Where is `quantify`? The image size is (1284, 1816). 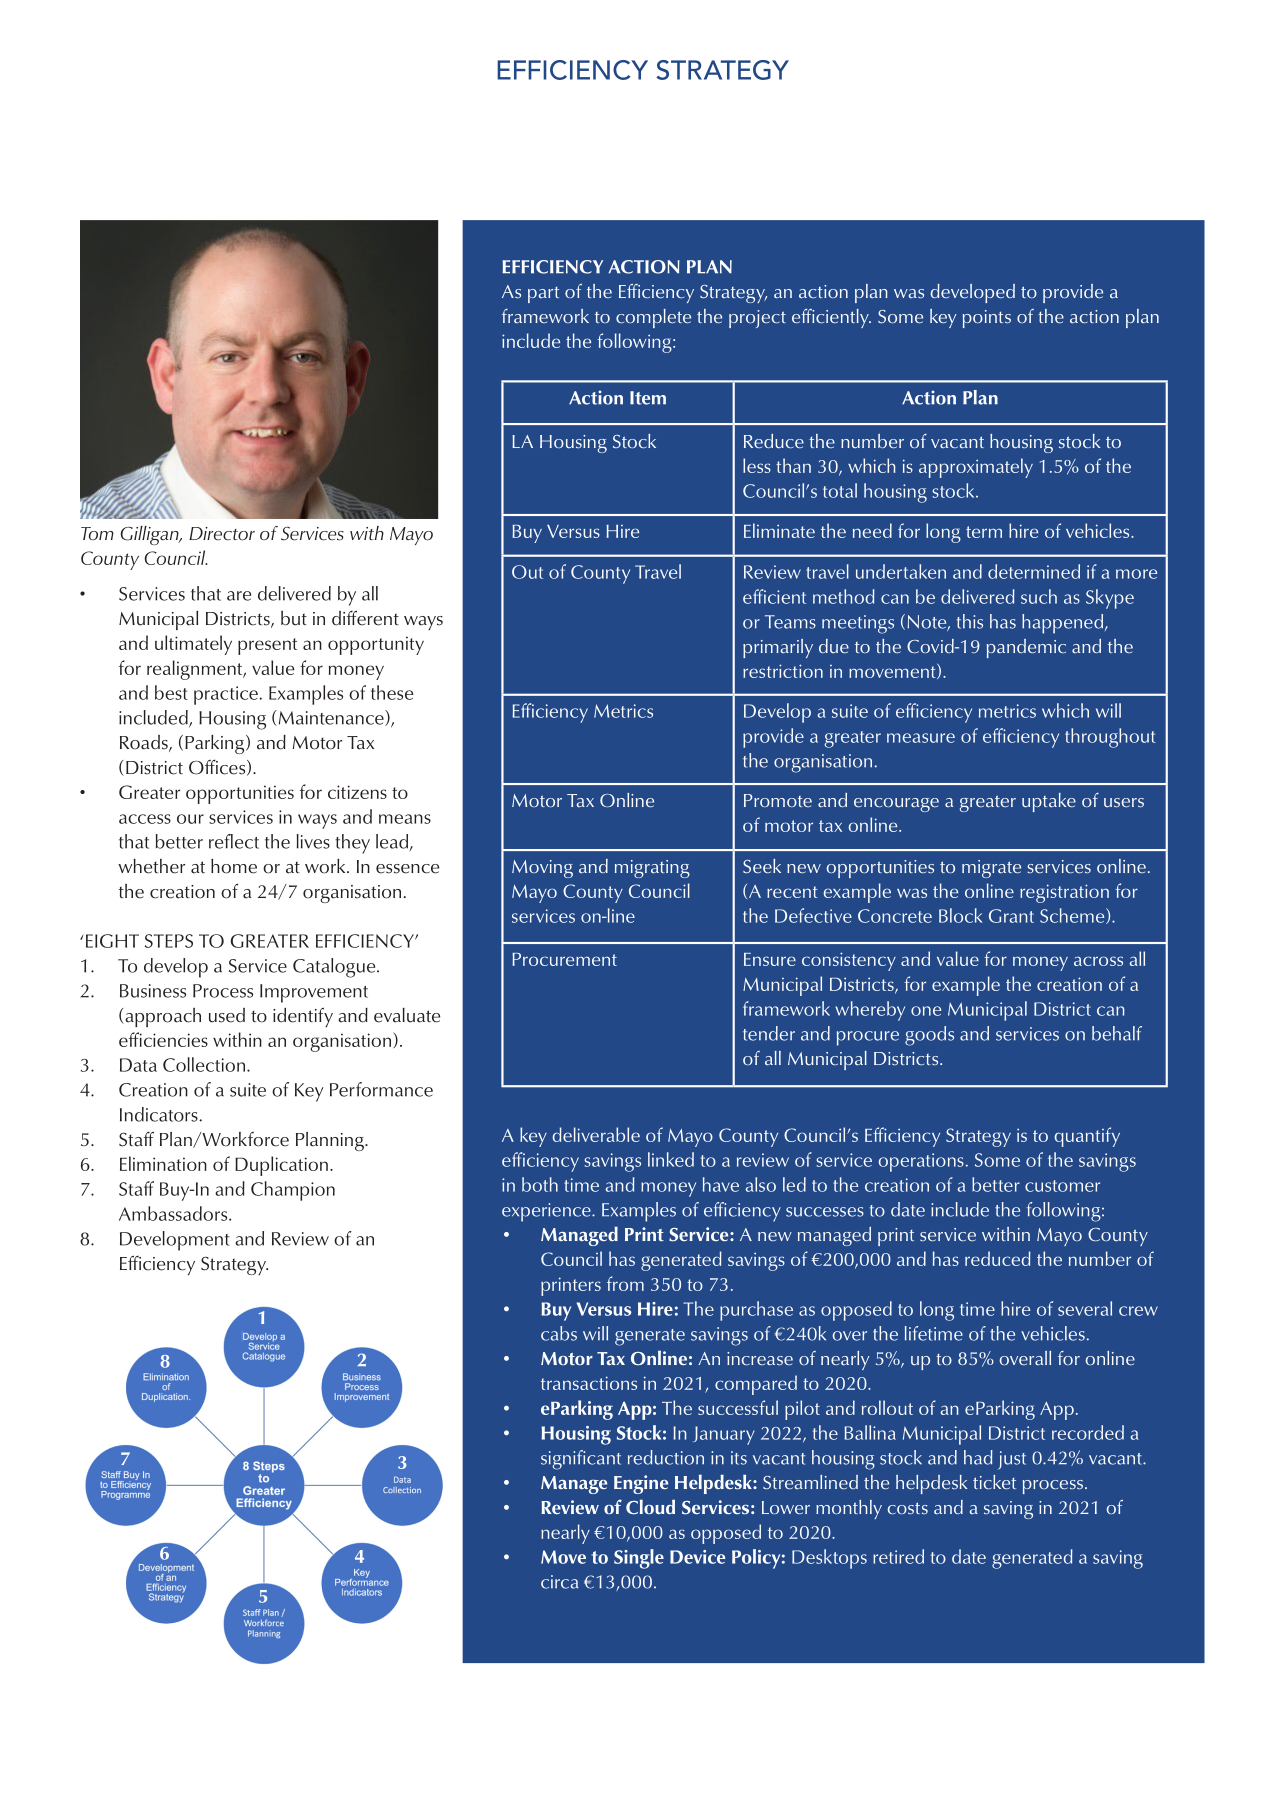
quantify is located at coordinates (1087, 1137).
